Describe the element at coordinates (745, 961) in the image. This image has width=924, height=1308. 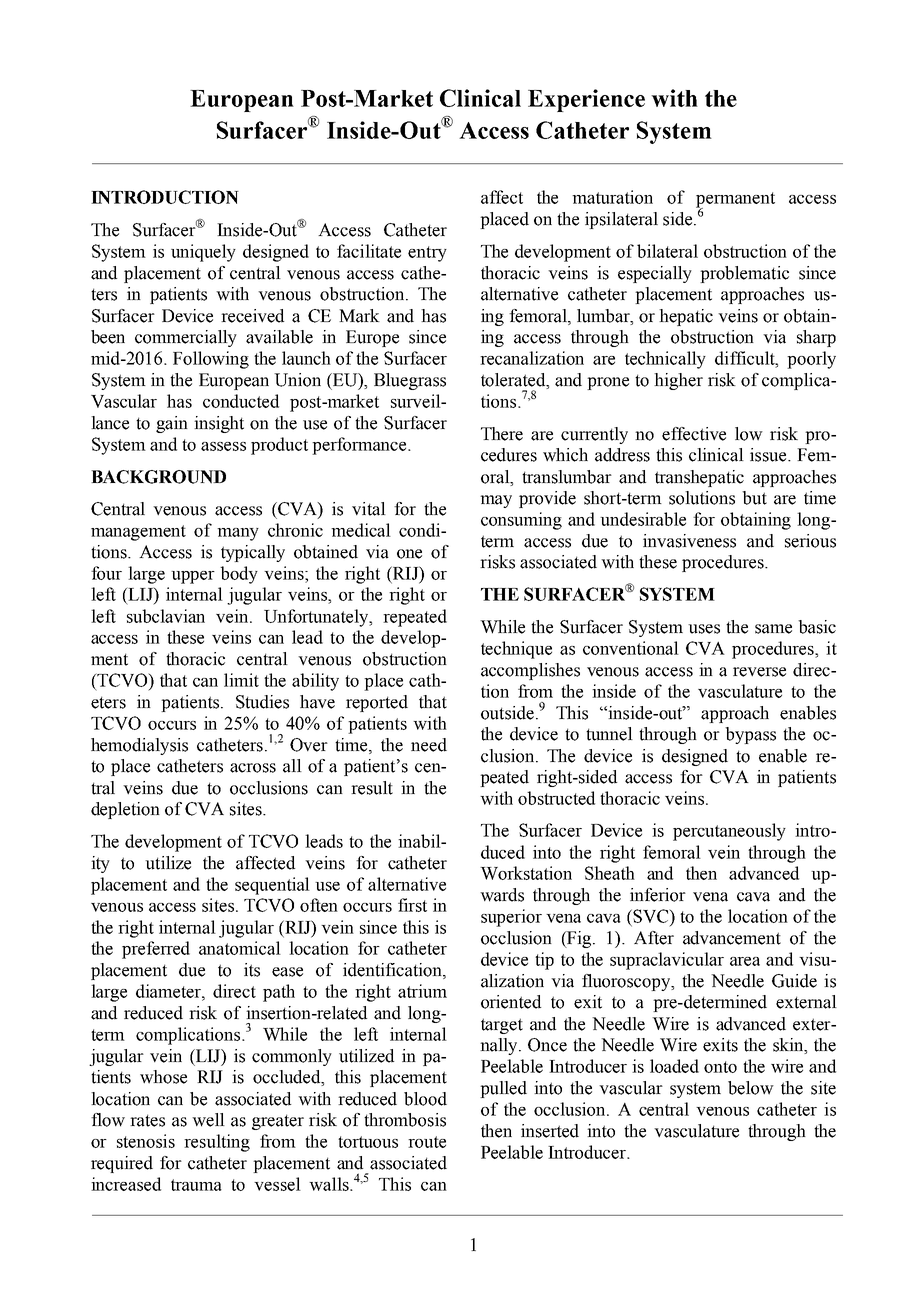
I see `area` at that location.
